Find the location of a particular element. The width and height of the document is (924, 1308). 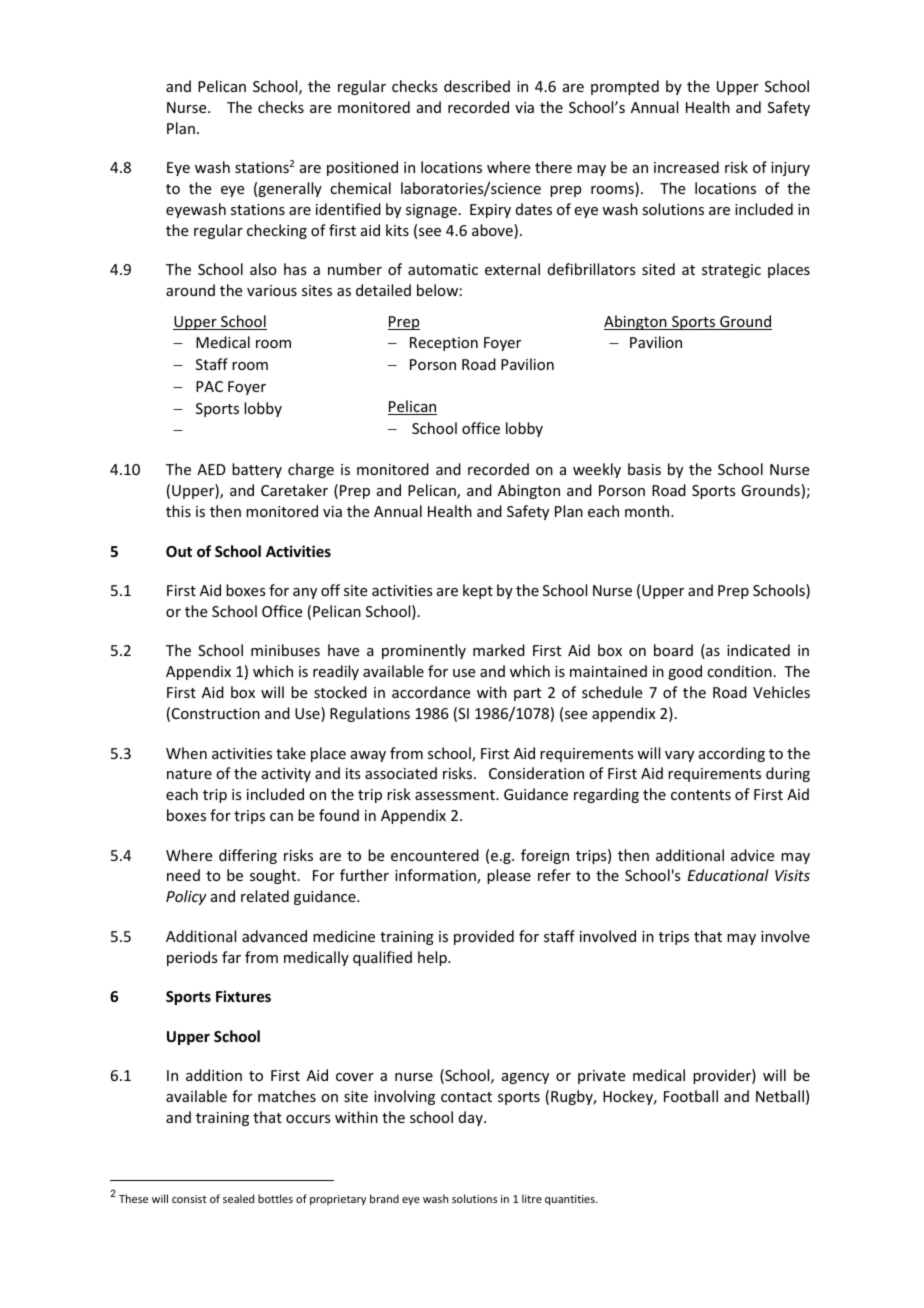

Reception is located at coordinates (444, 344).
